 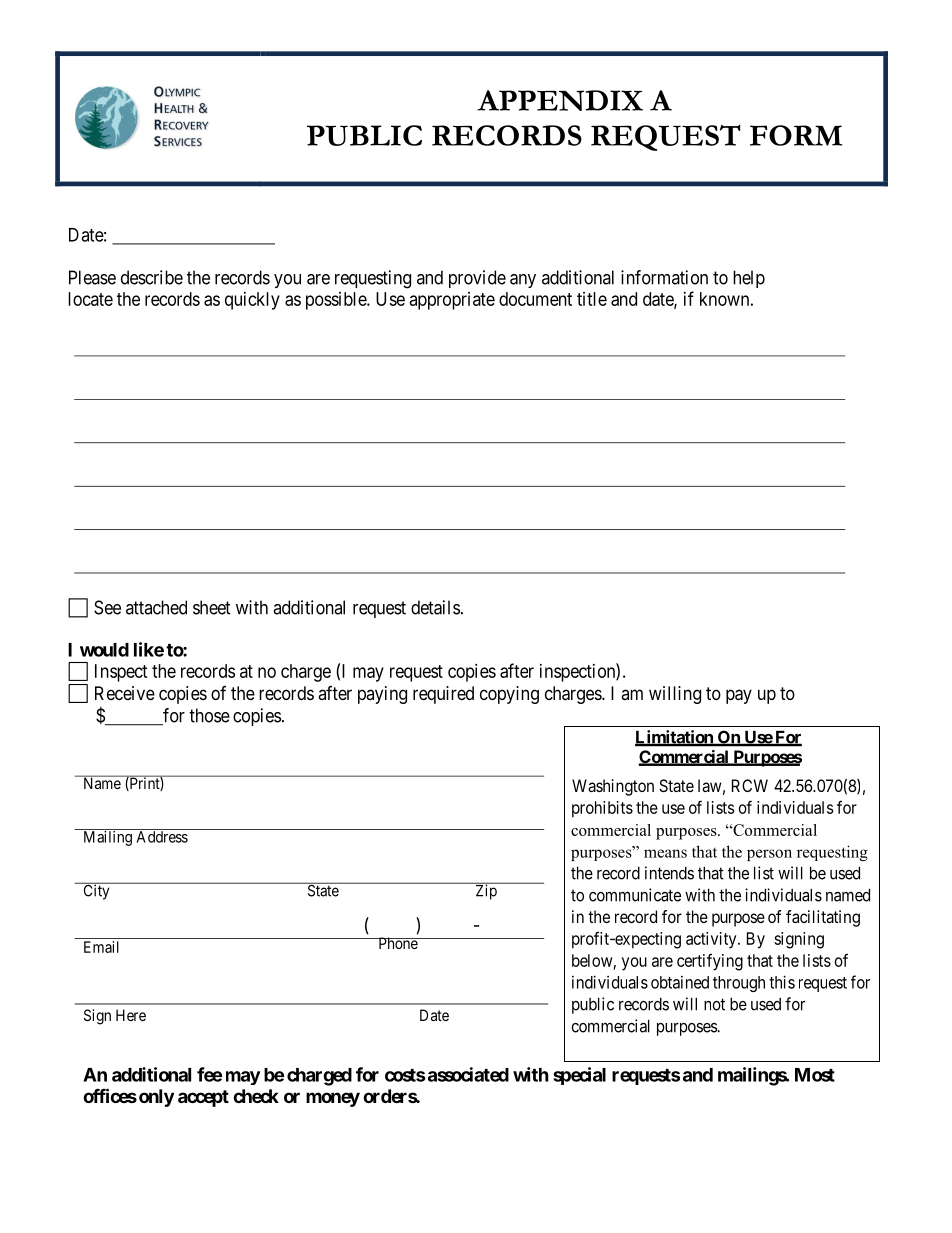 What do you see at coordinates (156, 1098) in the page?
I see `only` at bounding box center [156, 1098].
